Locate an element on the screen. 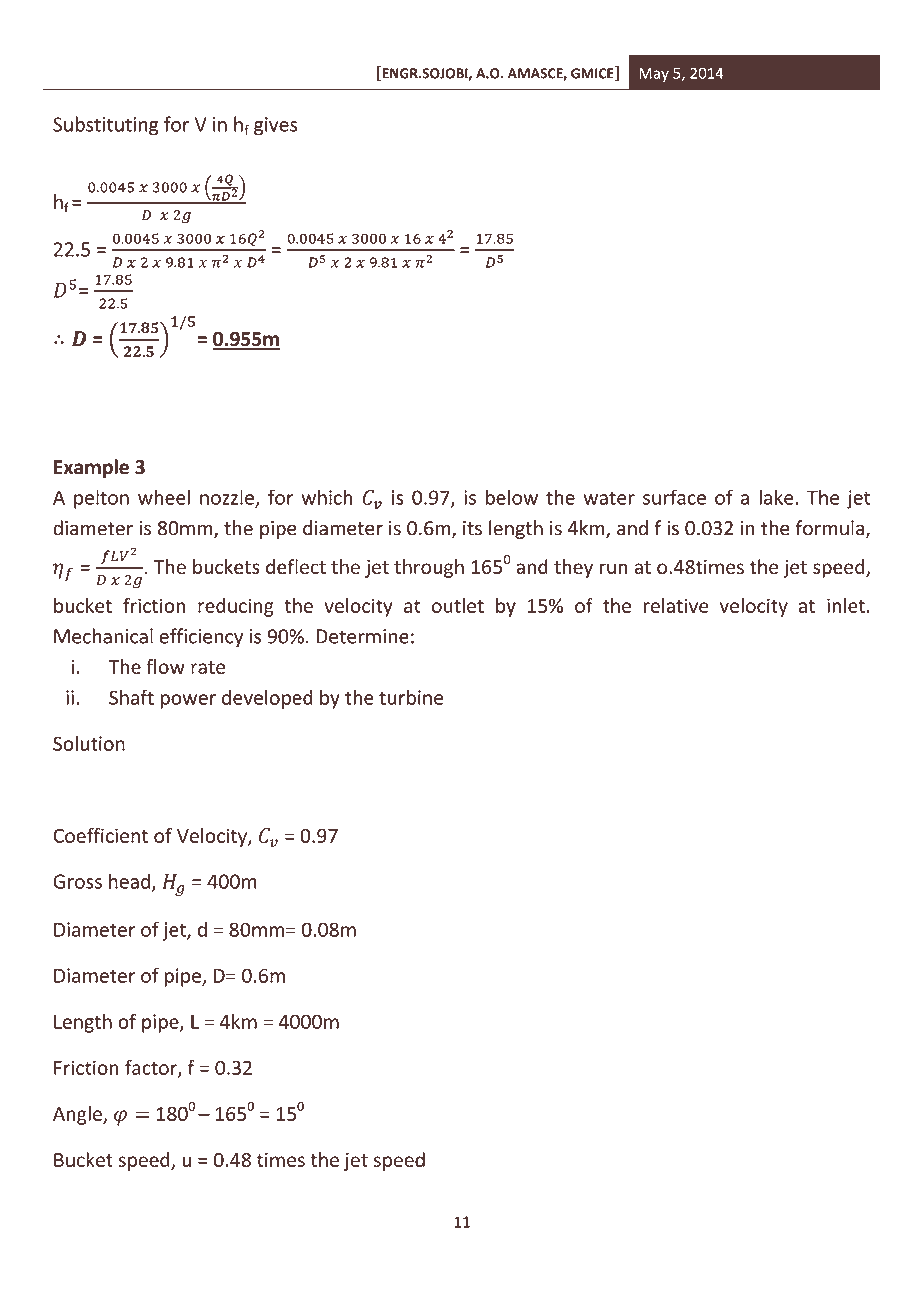 This screenshot has height=1308, width=924. head is located at coordinates (129, 881).
